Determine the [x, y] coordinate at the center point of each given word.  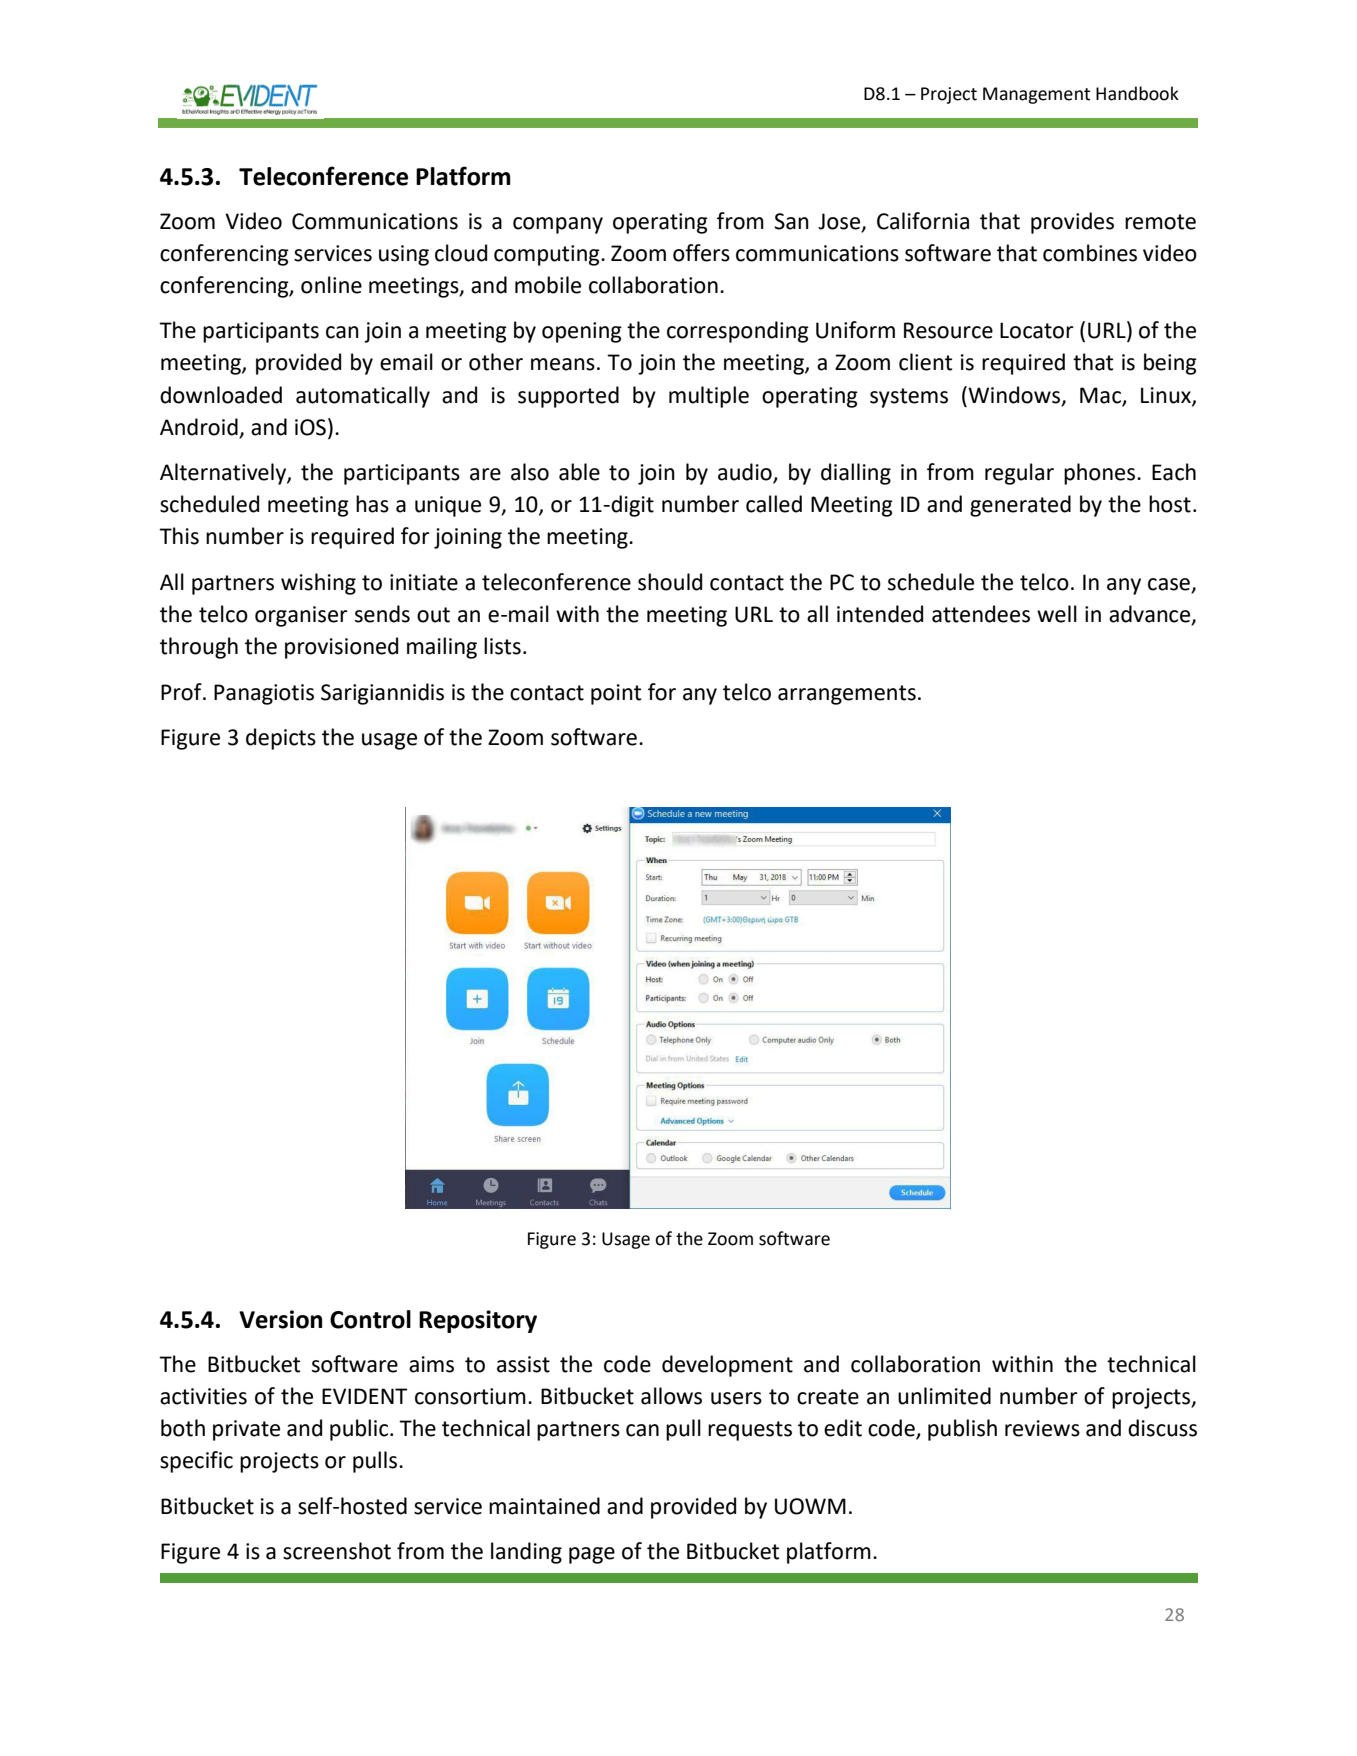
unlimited [944, 1396]
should [670, 582]
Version [280, 1319]
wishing [318, 584]
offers [701, 253]
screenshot [337, 1551]
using [404, 255]
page [592, 1555]
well [1057, 614]
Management [1036, 95]
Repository [478, 1321]
